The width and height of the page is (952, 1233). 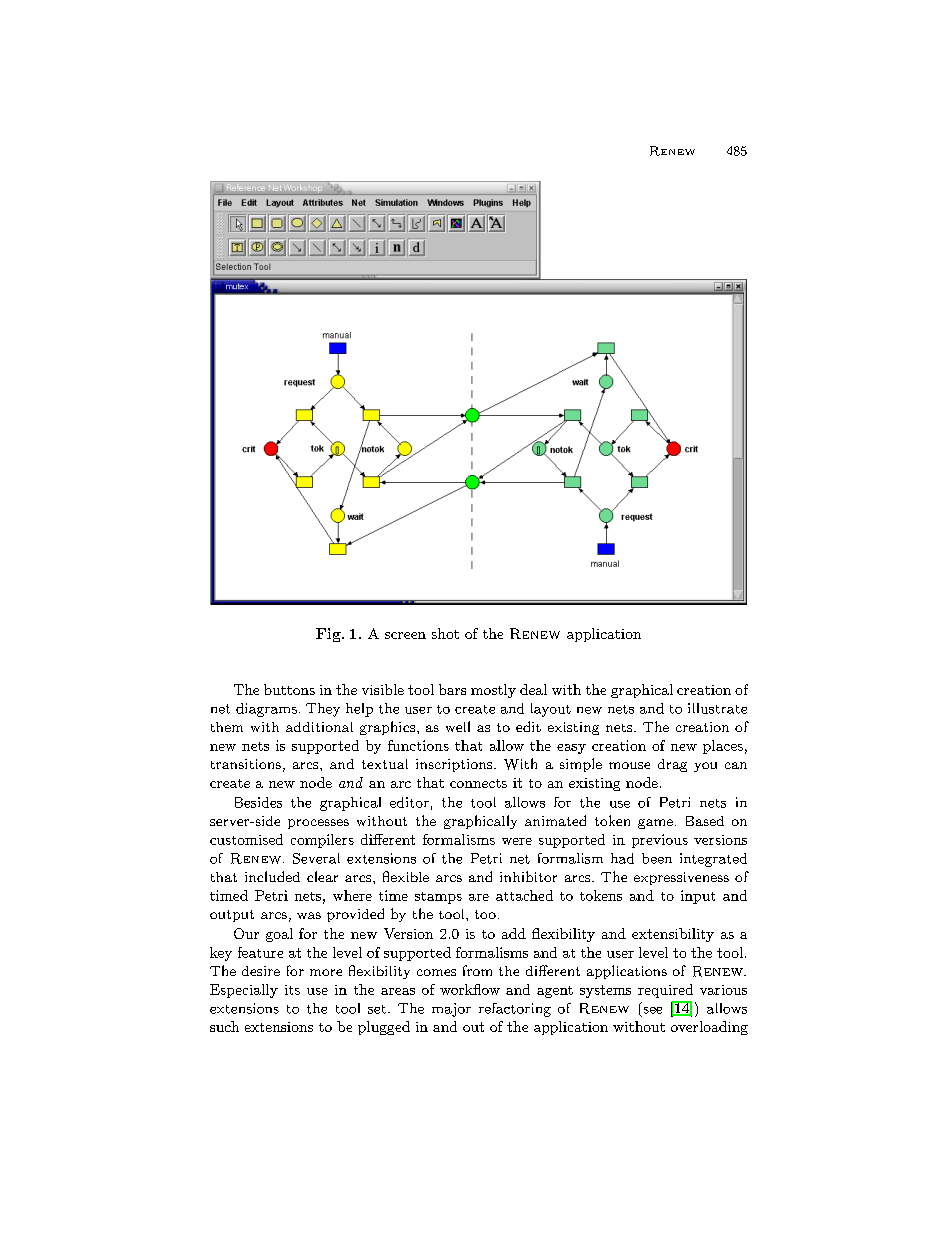 I want to click on shot, so click(x=445, y=633).
